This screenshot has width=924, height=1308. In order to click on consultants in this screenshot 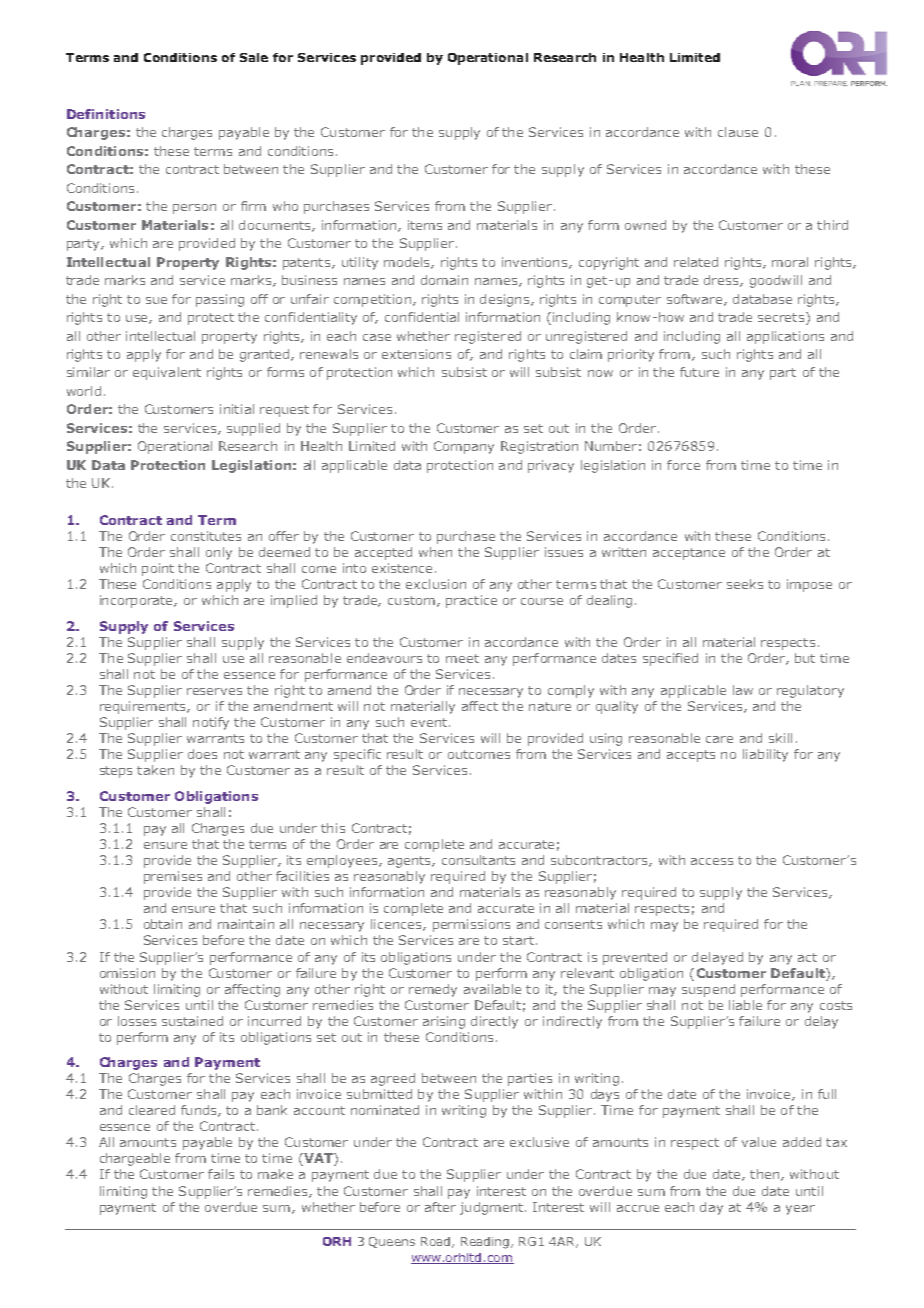, I will do `click(478, 860)`.
